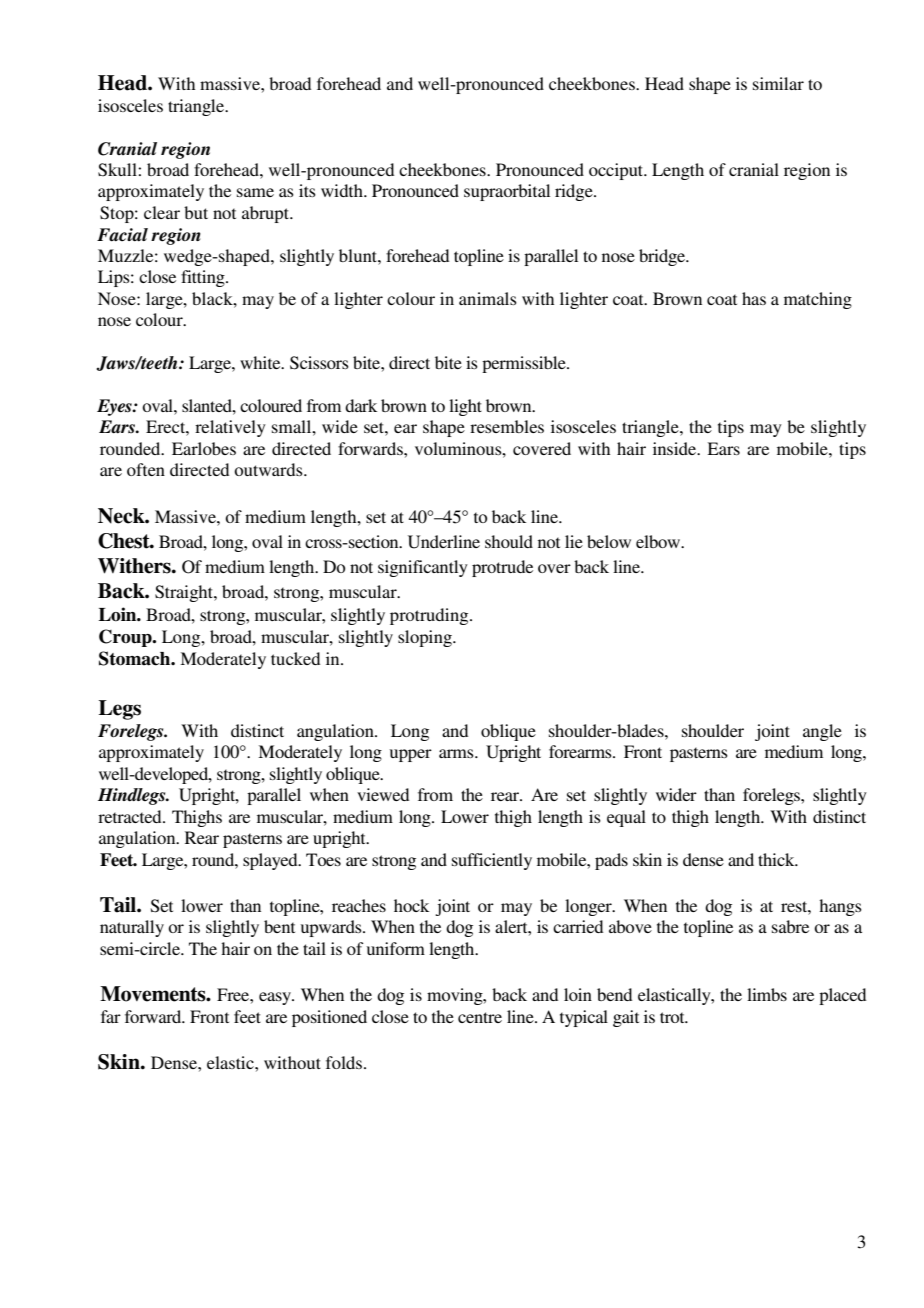 This screenshot has width=924, height=1308. Describe the element at coordinates (118, 170) in the screenshot. I see `Skull` at that location.
